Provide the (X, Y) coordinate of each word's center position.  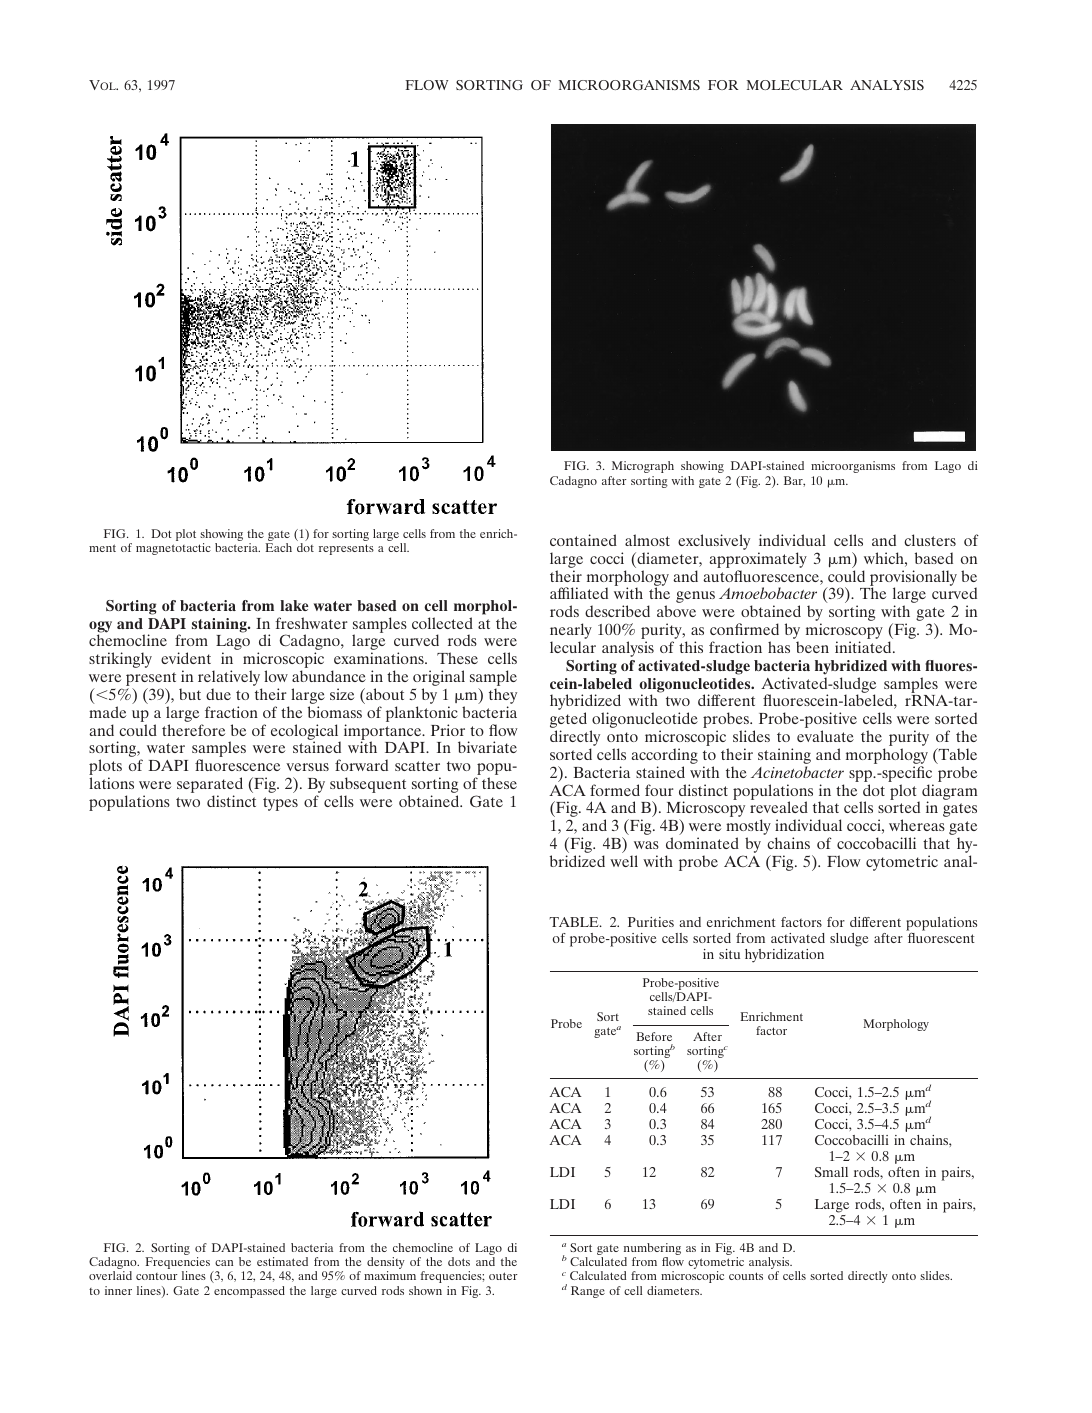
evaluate (825, 736)
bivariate (487, 747)
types (280, 804)
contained (583, 540)
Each (278, 547)
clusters (930, 540)
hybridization (784, 956)
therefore (193, 730)
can (224, 1263)
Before (654, 1036)
